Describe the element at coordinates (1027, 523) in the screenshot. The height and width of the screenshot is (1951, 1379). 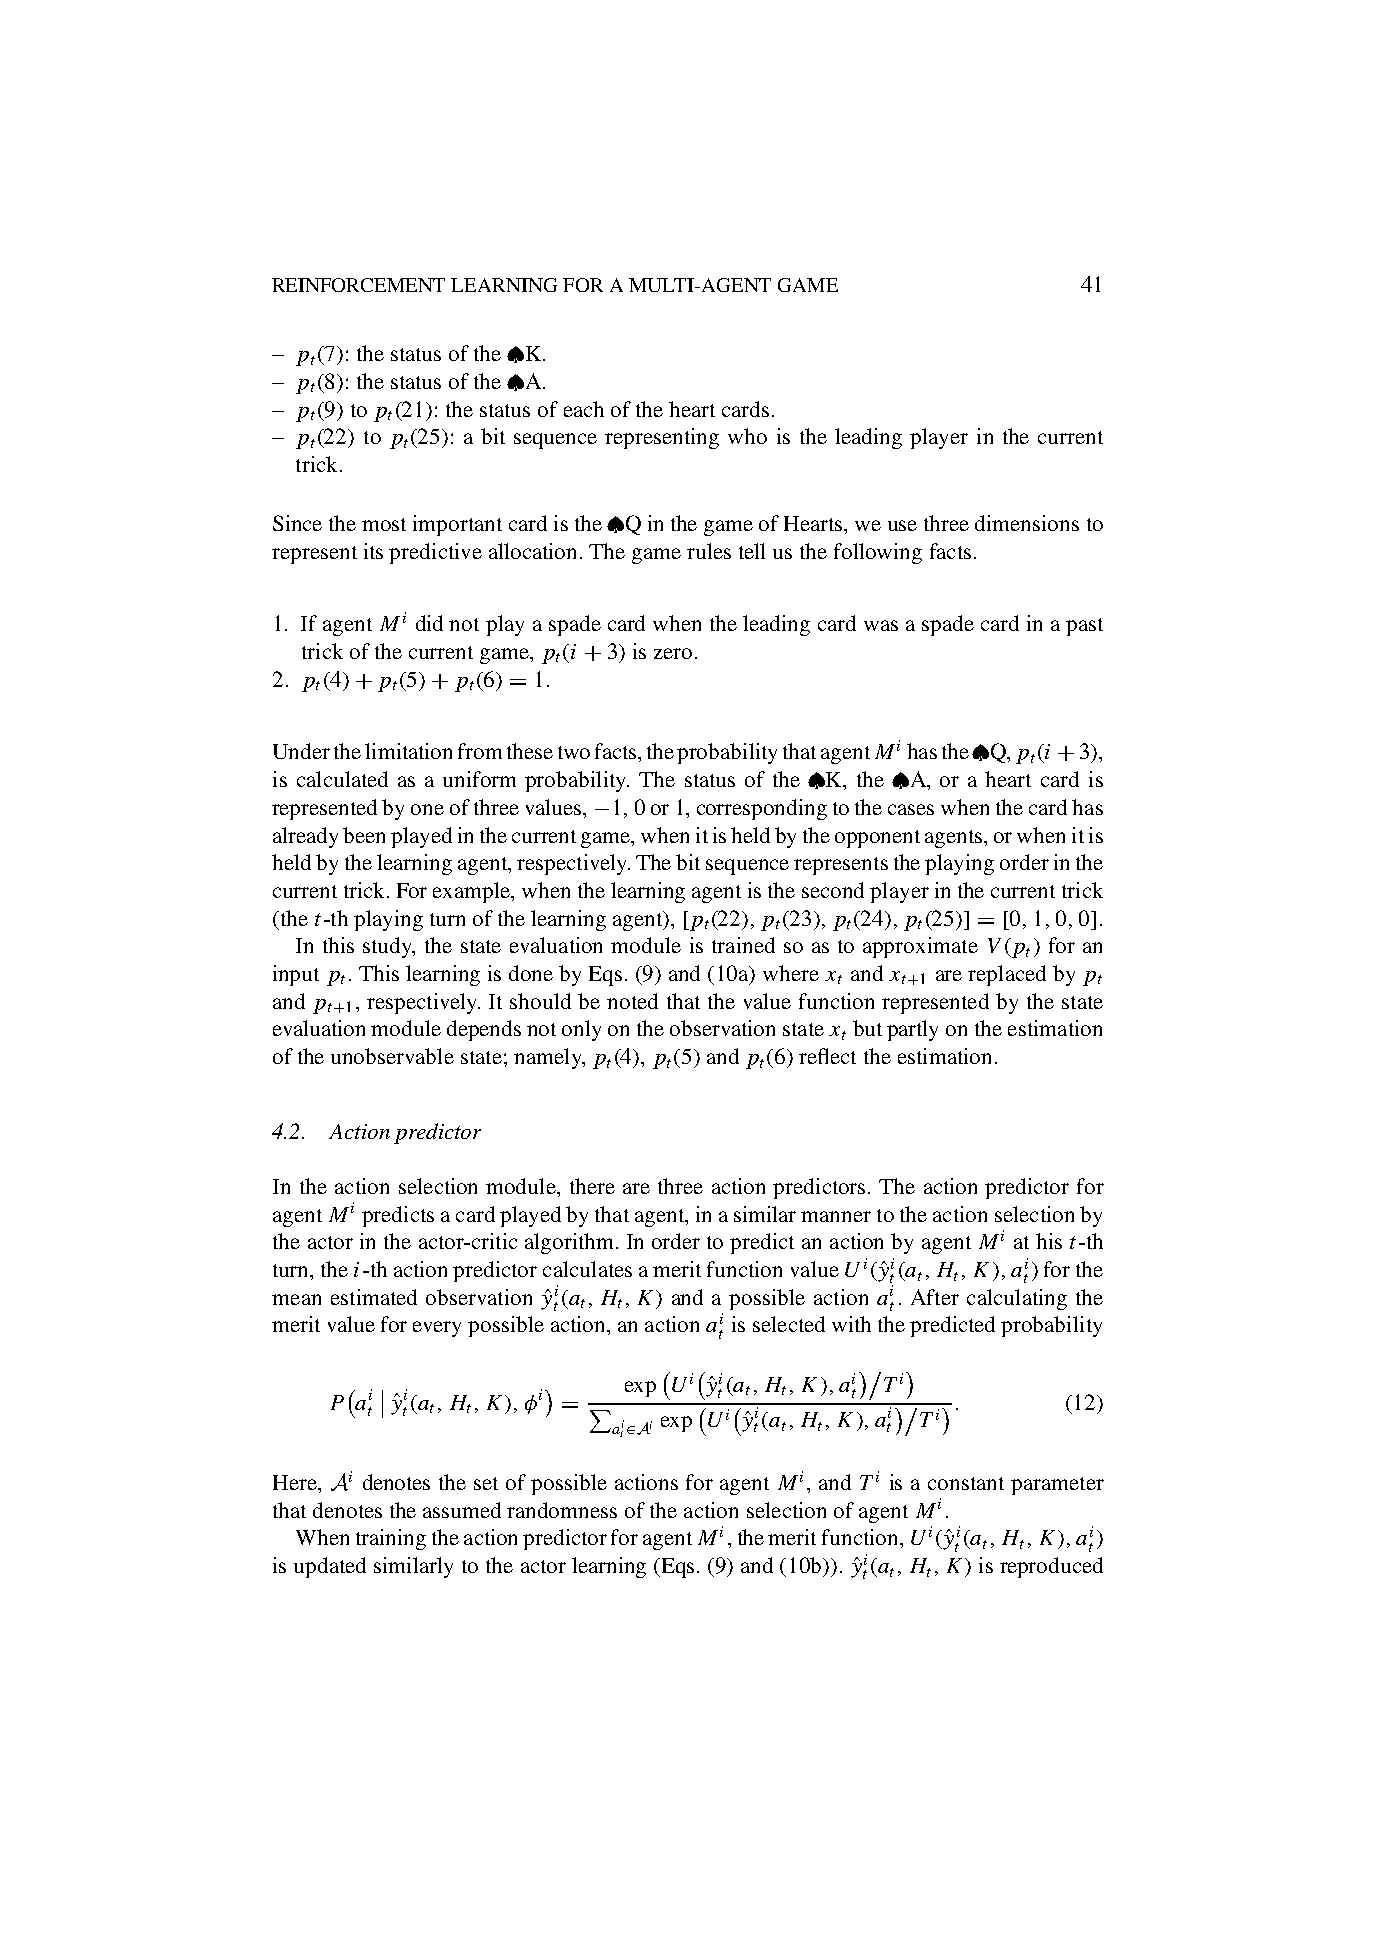
I see `dimensions` at that location.
